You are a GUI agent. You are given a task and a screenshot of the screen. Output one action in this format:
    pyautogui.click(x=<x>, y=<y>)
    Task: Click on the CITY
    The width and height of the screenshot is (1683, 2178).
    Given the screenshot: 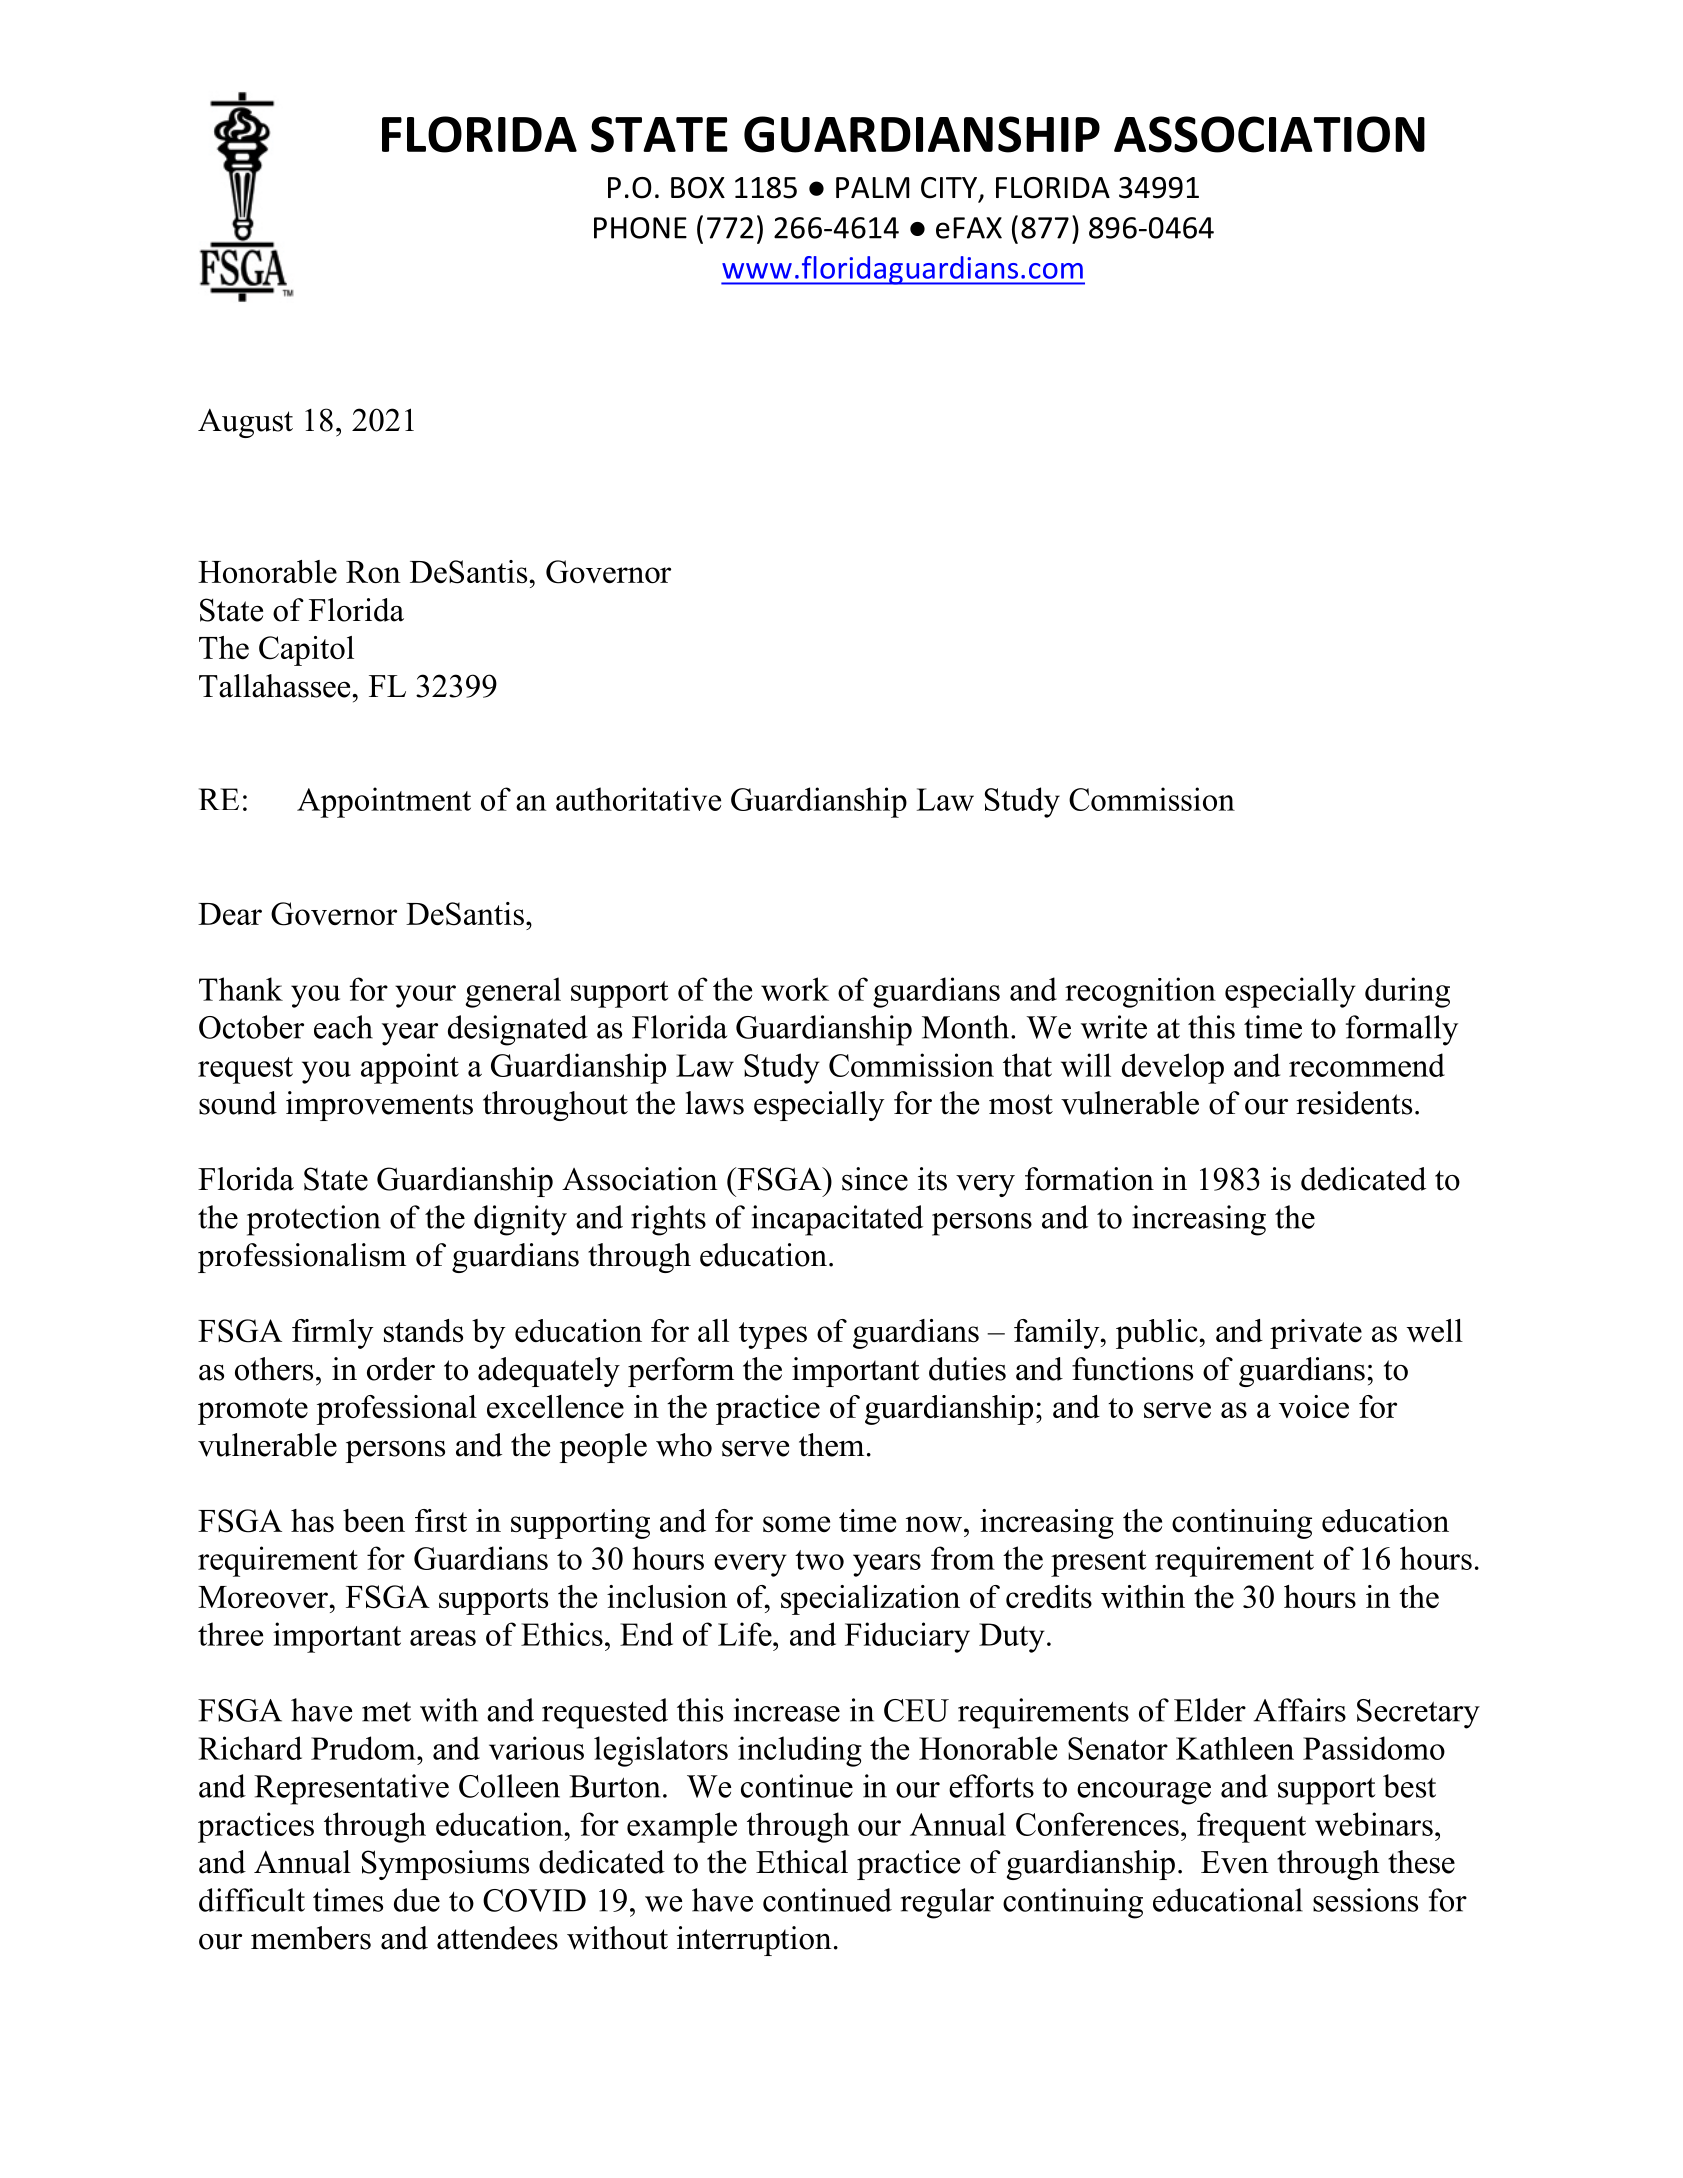 What is the action you would take?
    pyautogui.click(x=950, y=189)
